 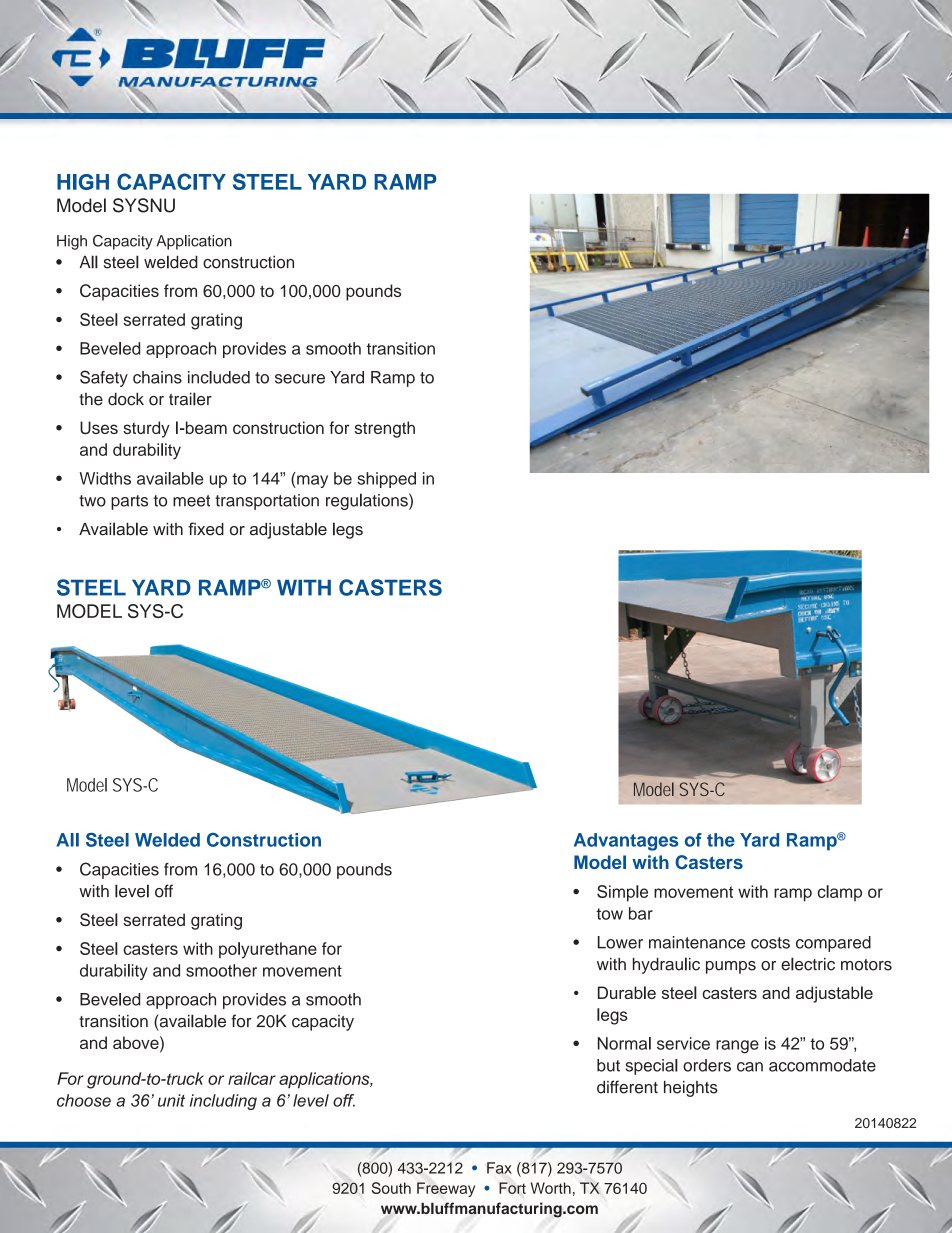 What do you see at coordinates (171, 1100) in the screenshot?
I see `unit` at bounding box center [171, 1100].
